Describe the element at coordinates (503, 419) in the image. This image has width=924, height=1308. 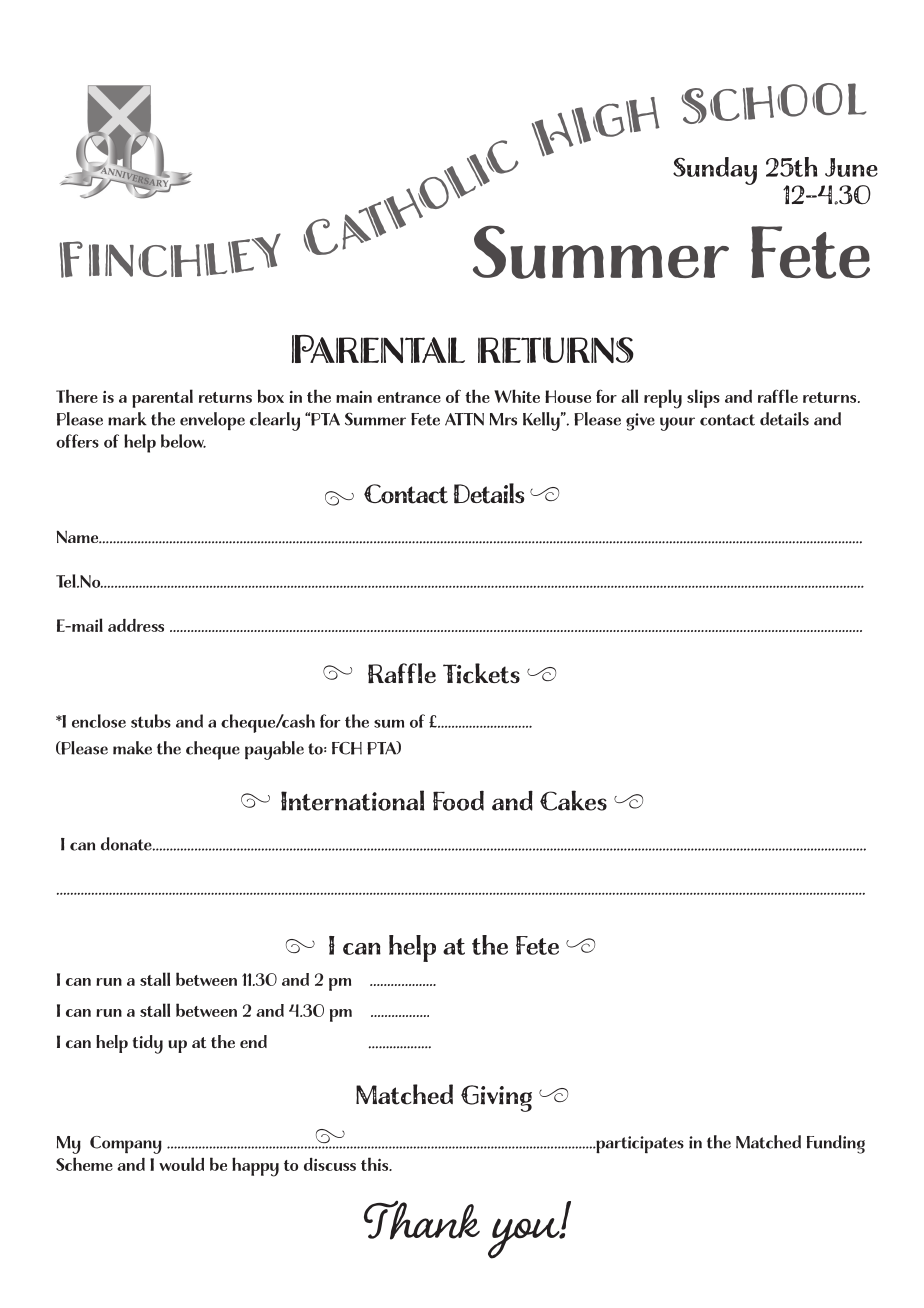
I see `Mrs` at that location.
